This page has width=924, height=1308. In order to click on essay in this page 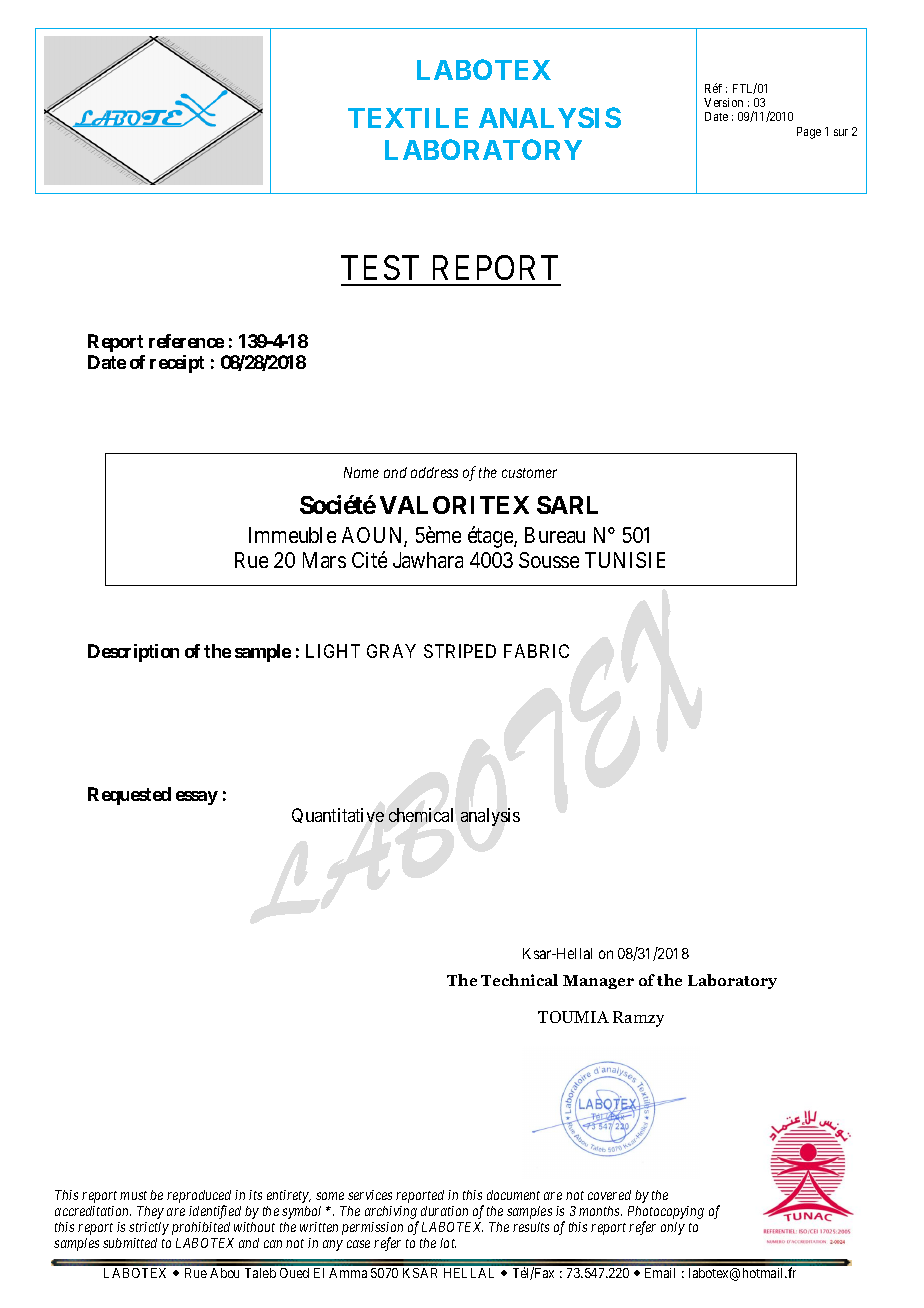, I will do `click(197, 798)`.
